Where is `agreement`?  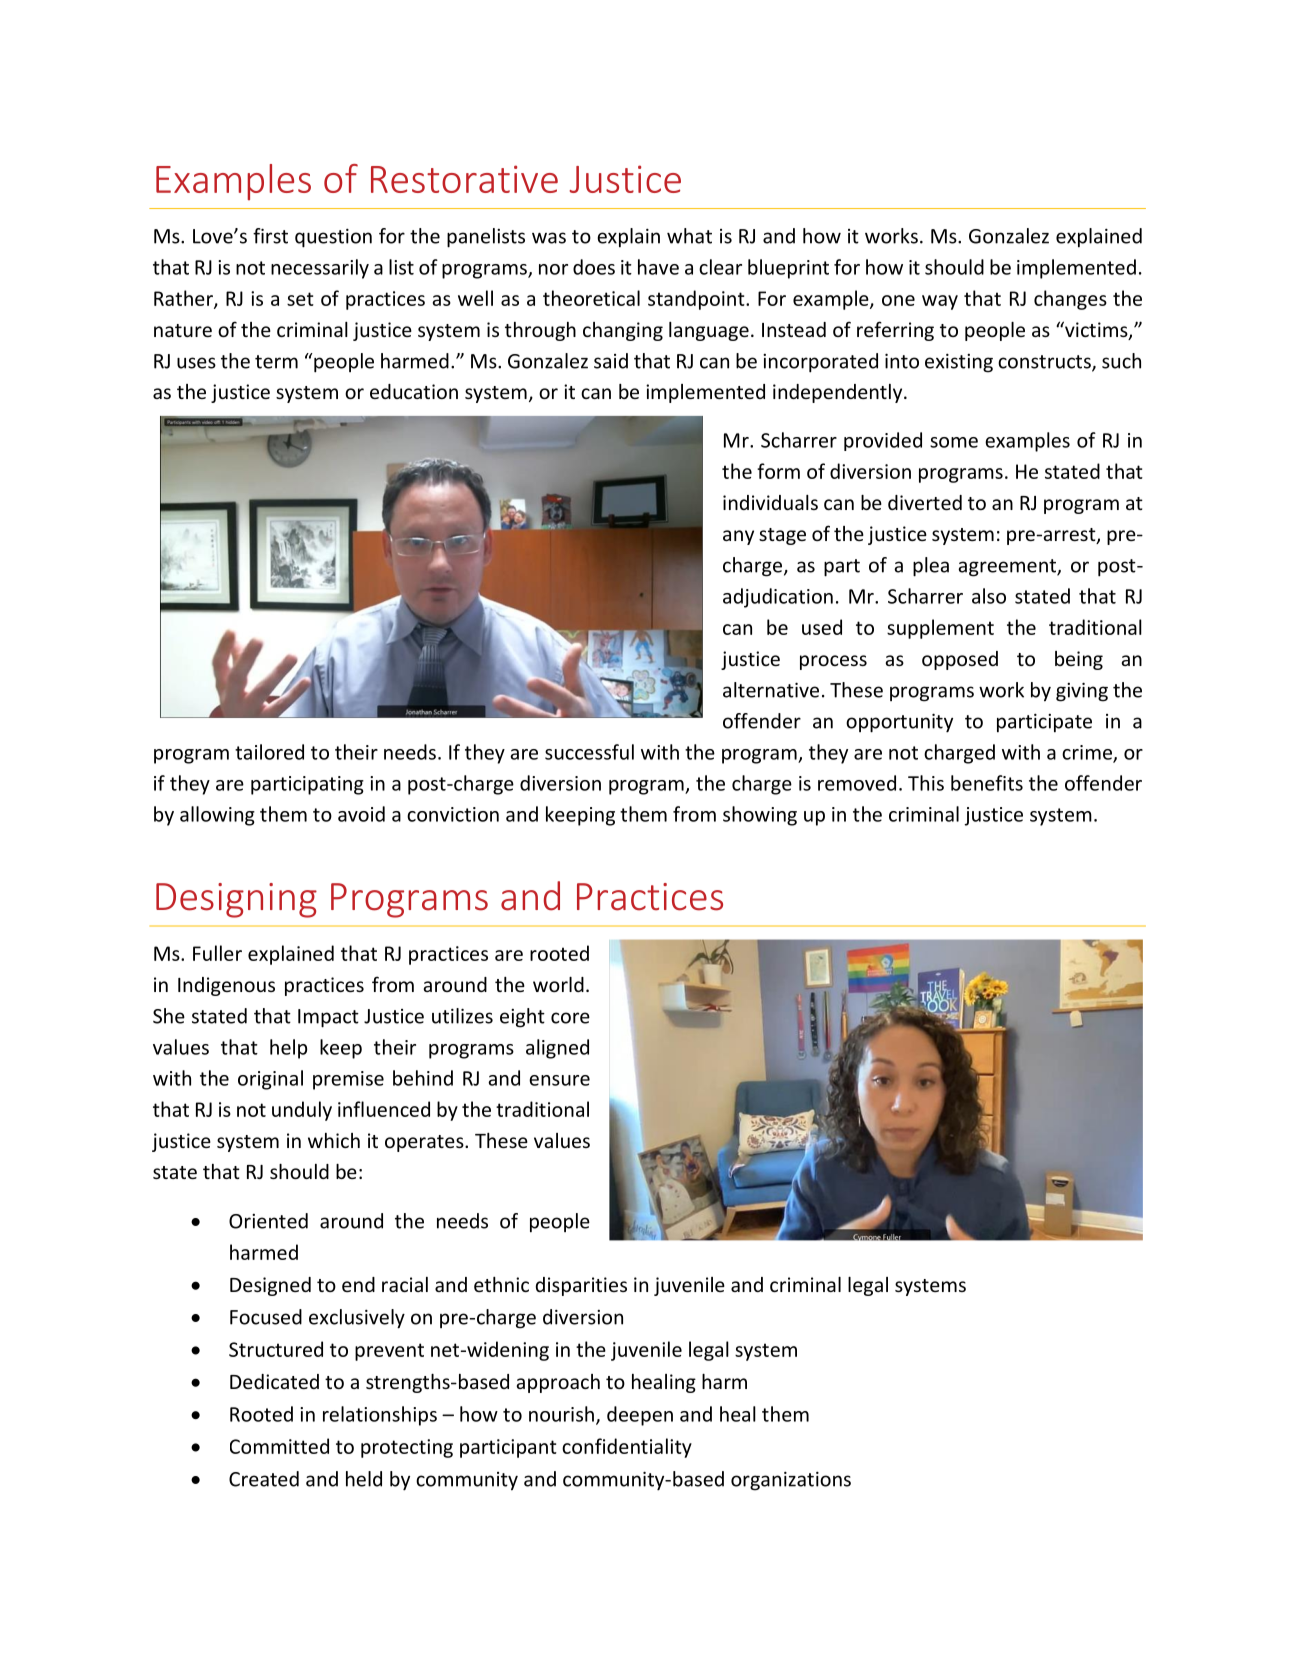
agreement is located at coordinates (1008, 568).
